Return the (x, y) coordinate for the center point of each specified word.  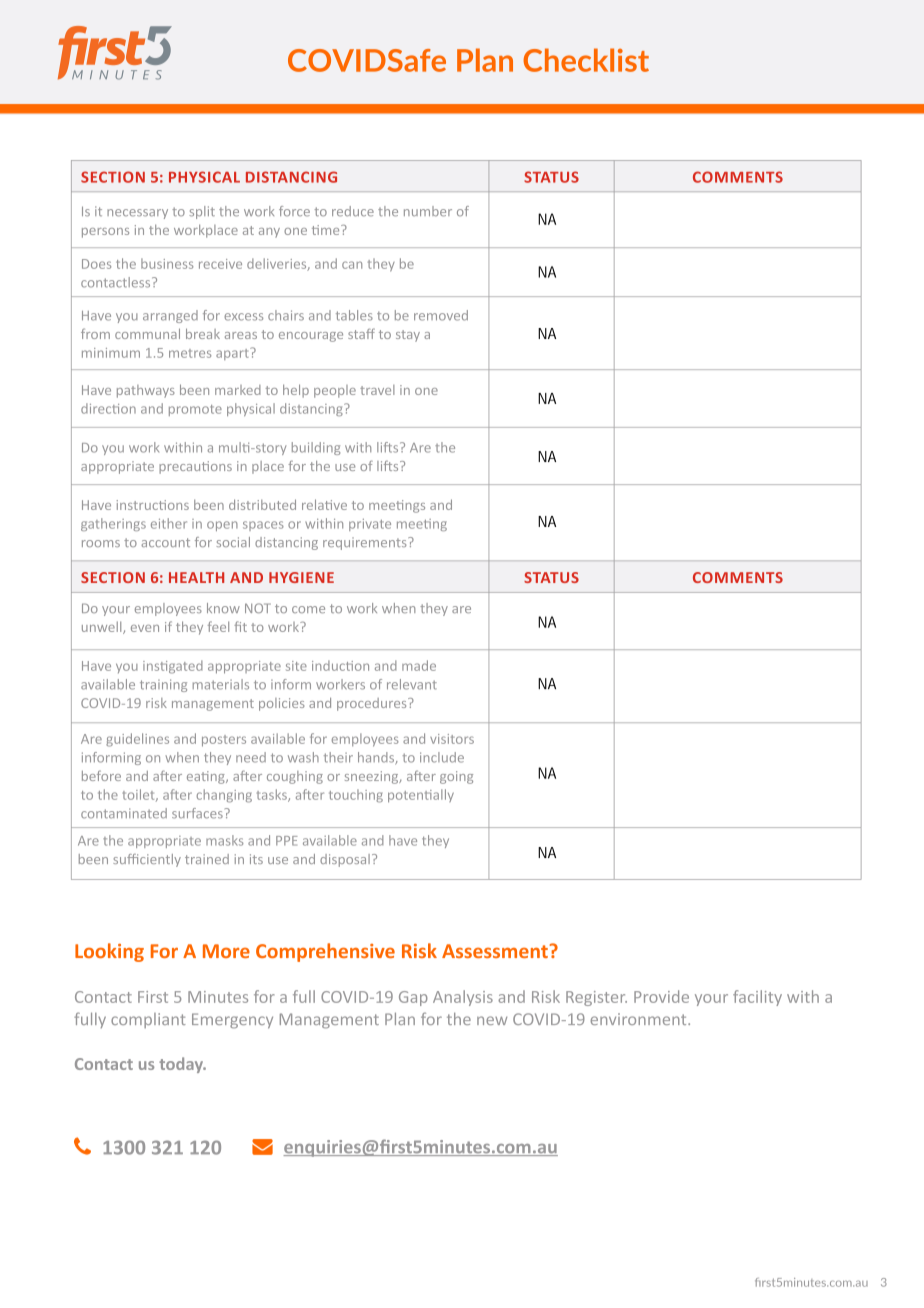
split (202, 212)
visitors (452, 739)
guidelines (137, 740)
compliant (148, 1020)
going (456, 777)
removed (441, 315)
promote (195, 410)
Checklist (586, 60)
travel (377, 390)
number (428, 211)
